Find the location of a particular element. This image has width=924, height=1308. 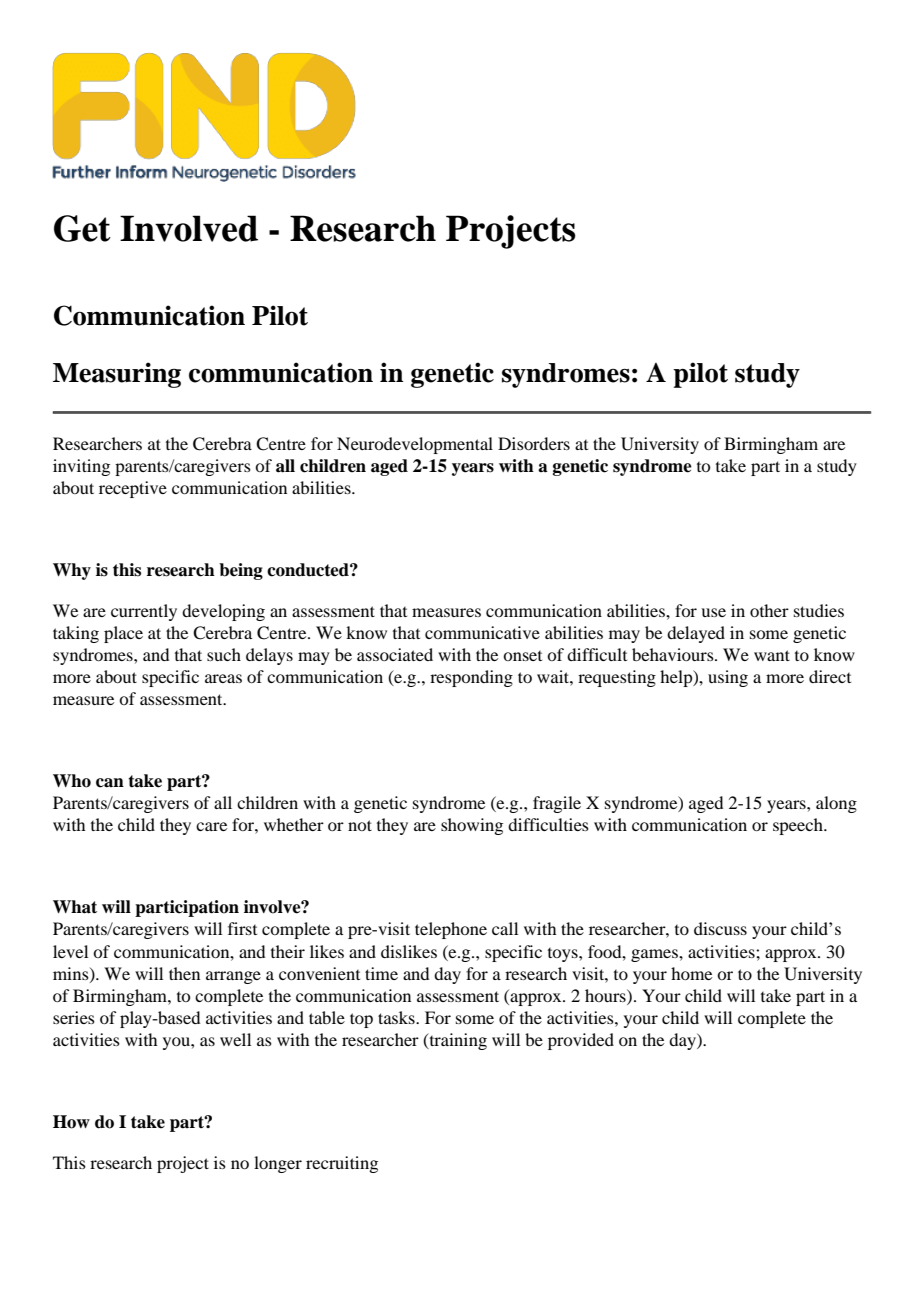

being is located at coordinates (241, 571).
